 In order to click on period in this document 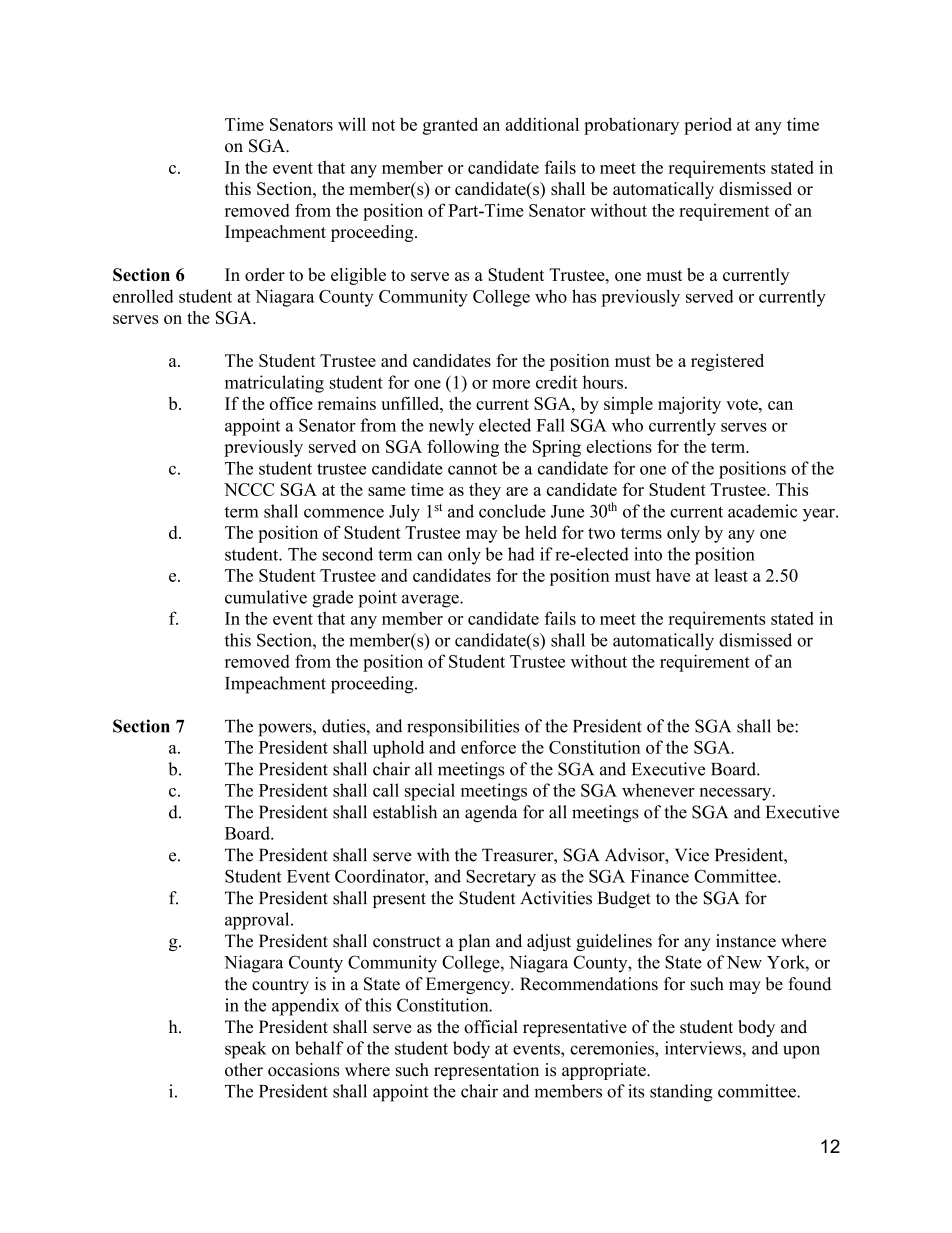, I will do `click(708, 126)`.
